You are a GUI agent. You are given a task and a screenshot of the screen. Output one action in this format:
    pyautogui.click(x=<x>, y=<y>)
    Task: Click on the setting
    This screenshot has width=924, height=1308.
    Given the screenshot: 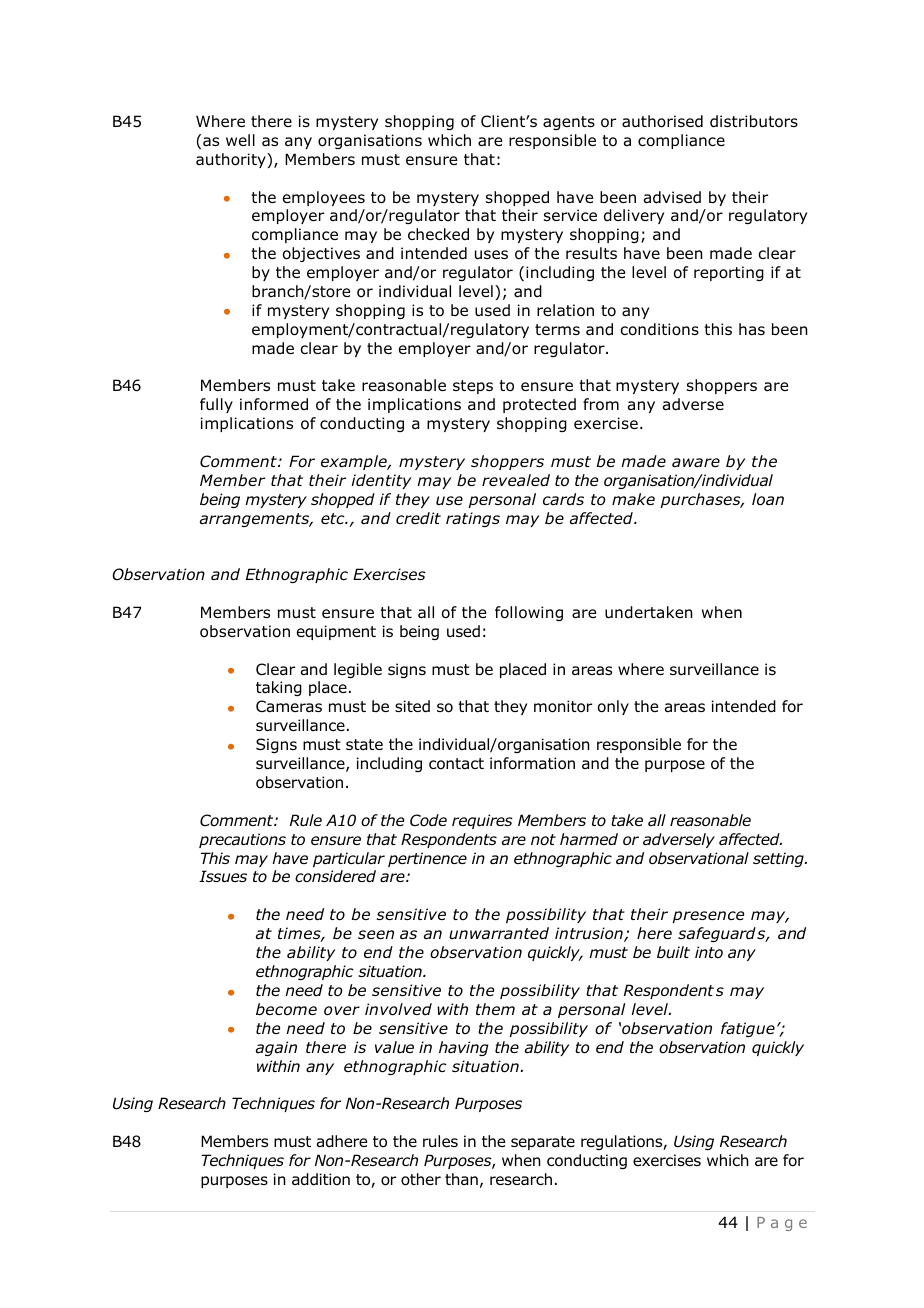 What is the action you would take?
    pyautogui.click(x=779, y=859)
